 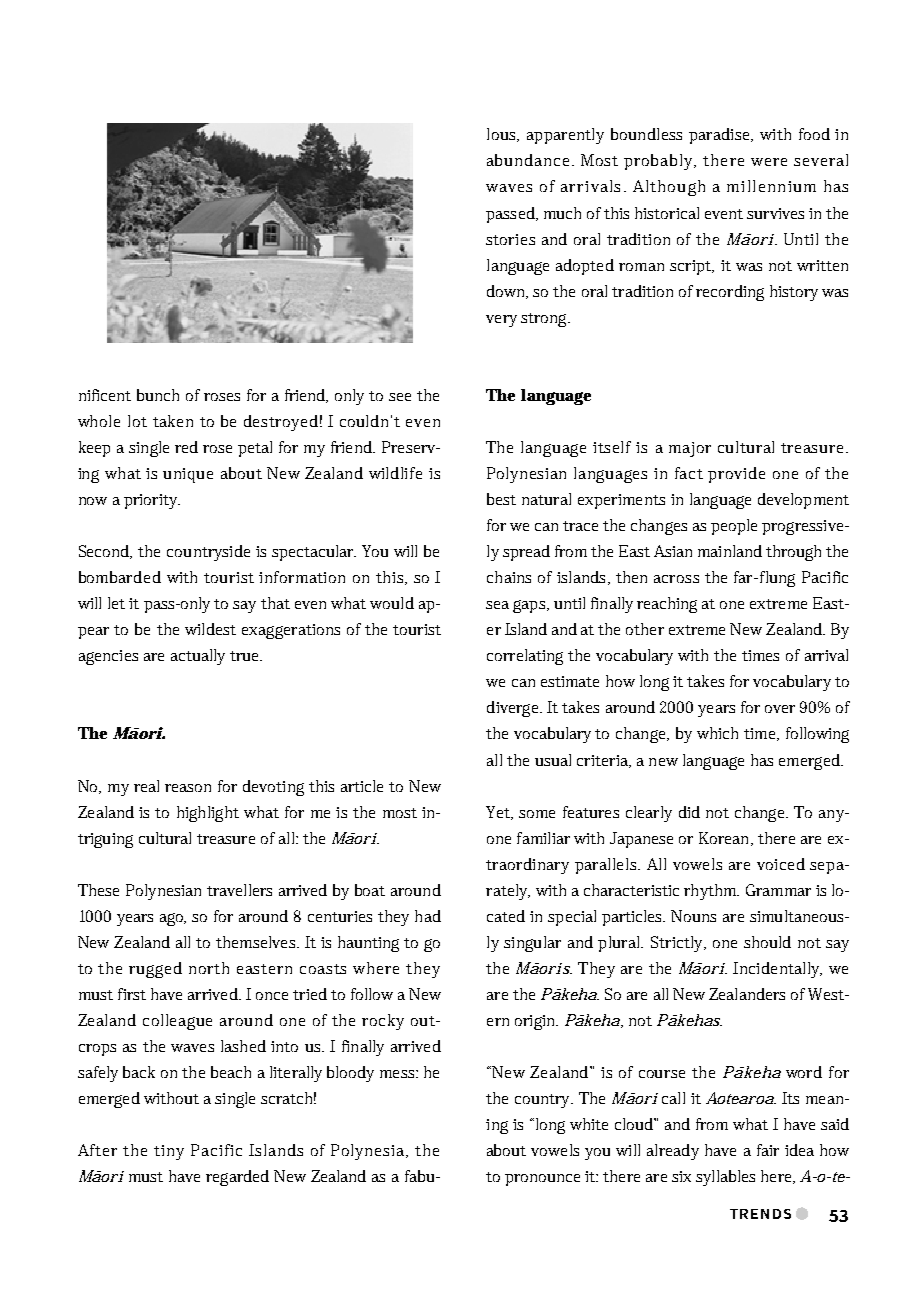 What do you see at coordinates (510, 239) in the page?
I see `stories` at bounding box center [510, 239].
